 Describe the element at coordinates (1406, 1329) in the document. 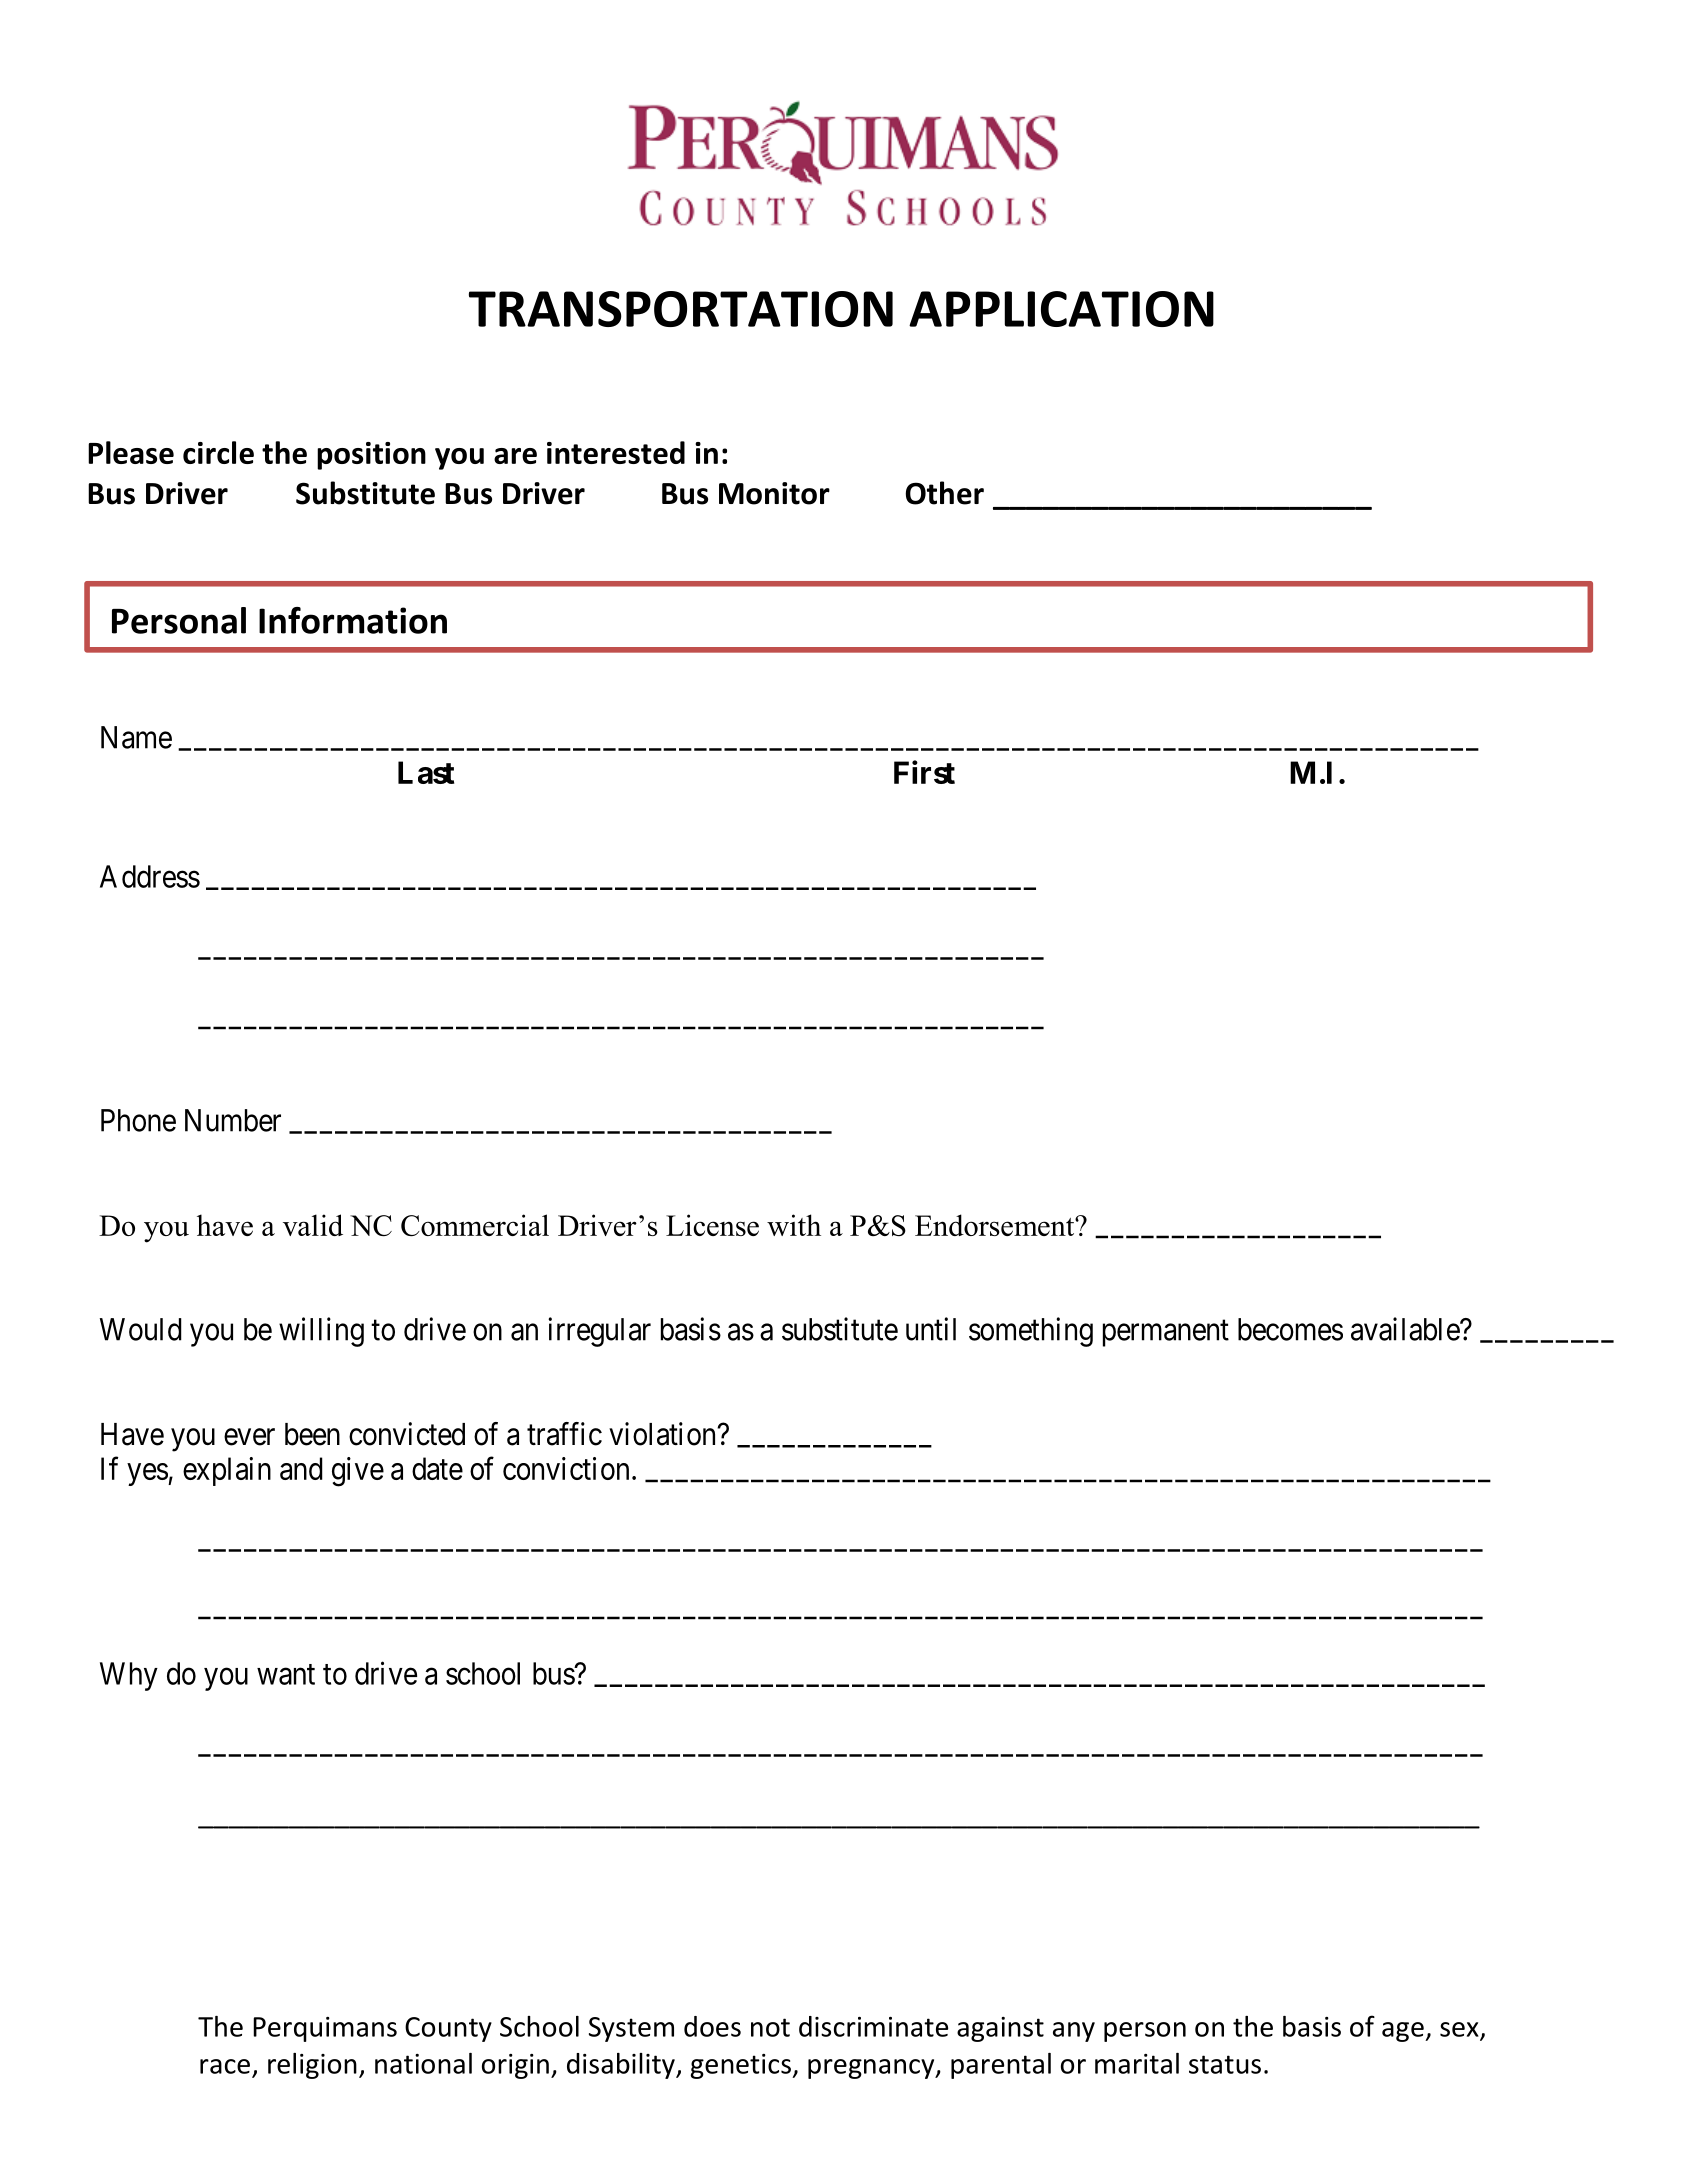

I see `available` at that location.
